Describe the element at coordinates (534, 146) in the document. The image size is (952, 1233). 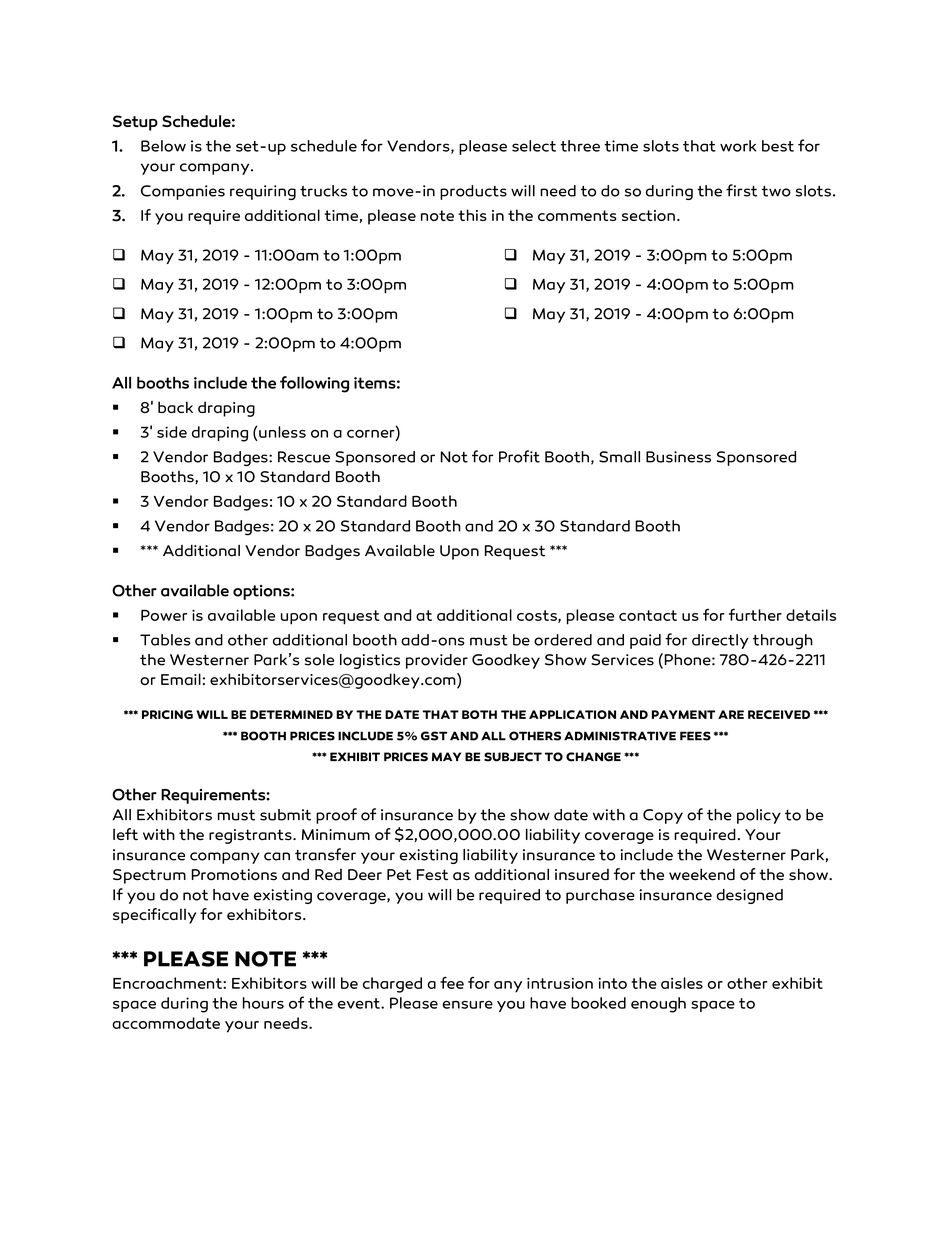
I see `select` at that location.
